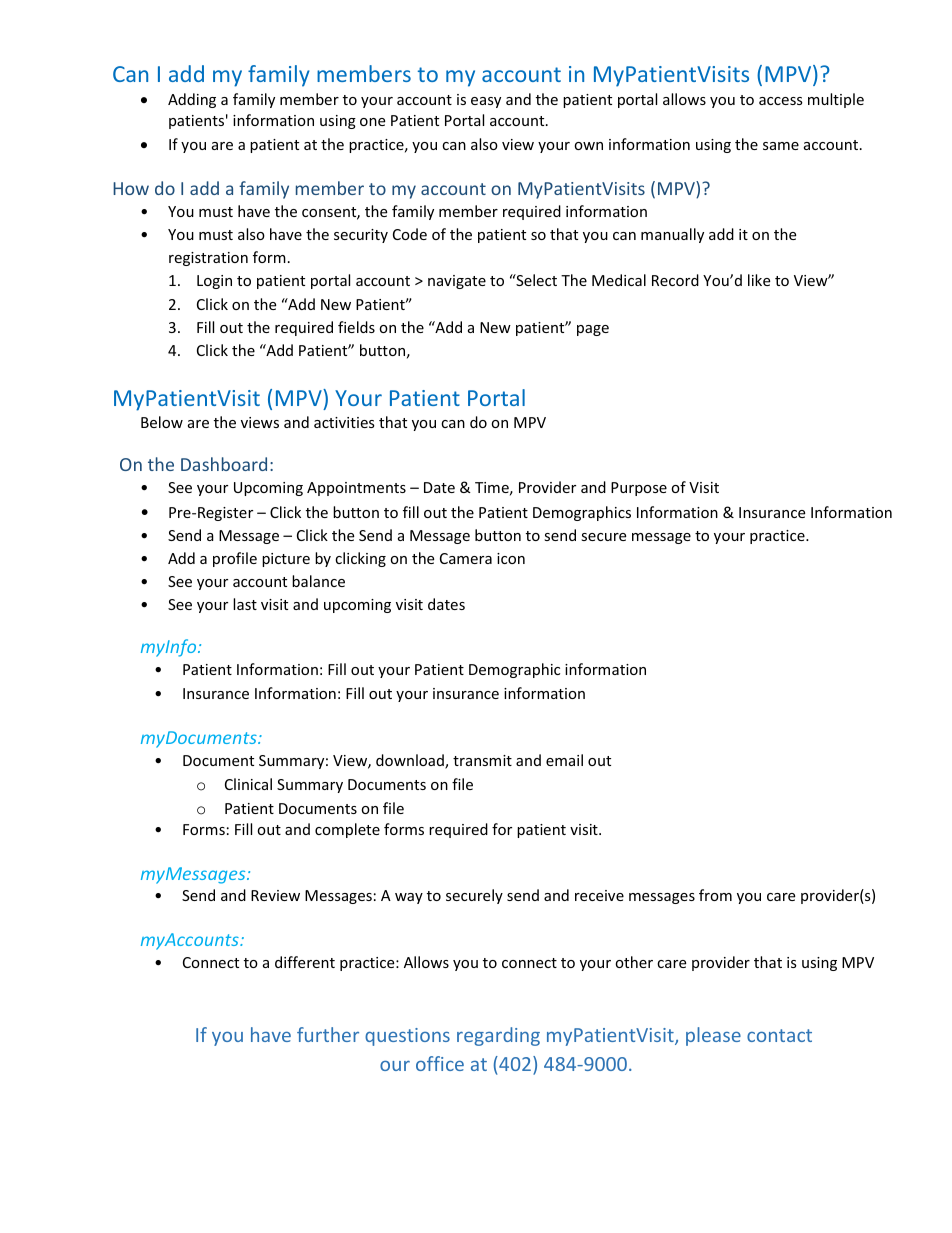  Describe the element at coordinates (486, 102) in the screenshot. I see `easy` at that location.
